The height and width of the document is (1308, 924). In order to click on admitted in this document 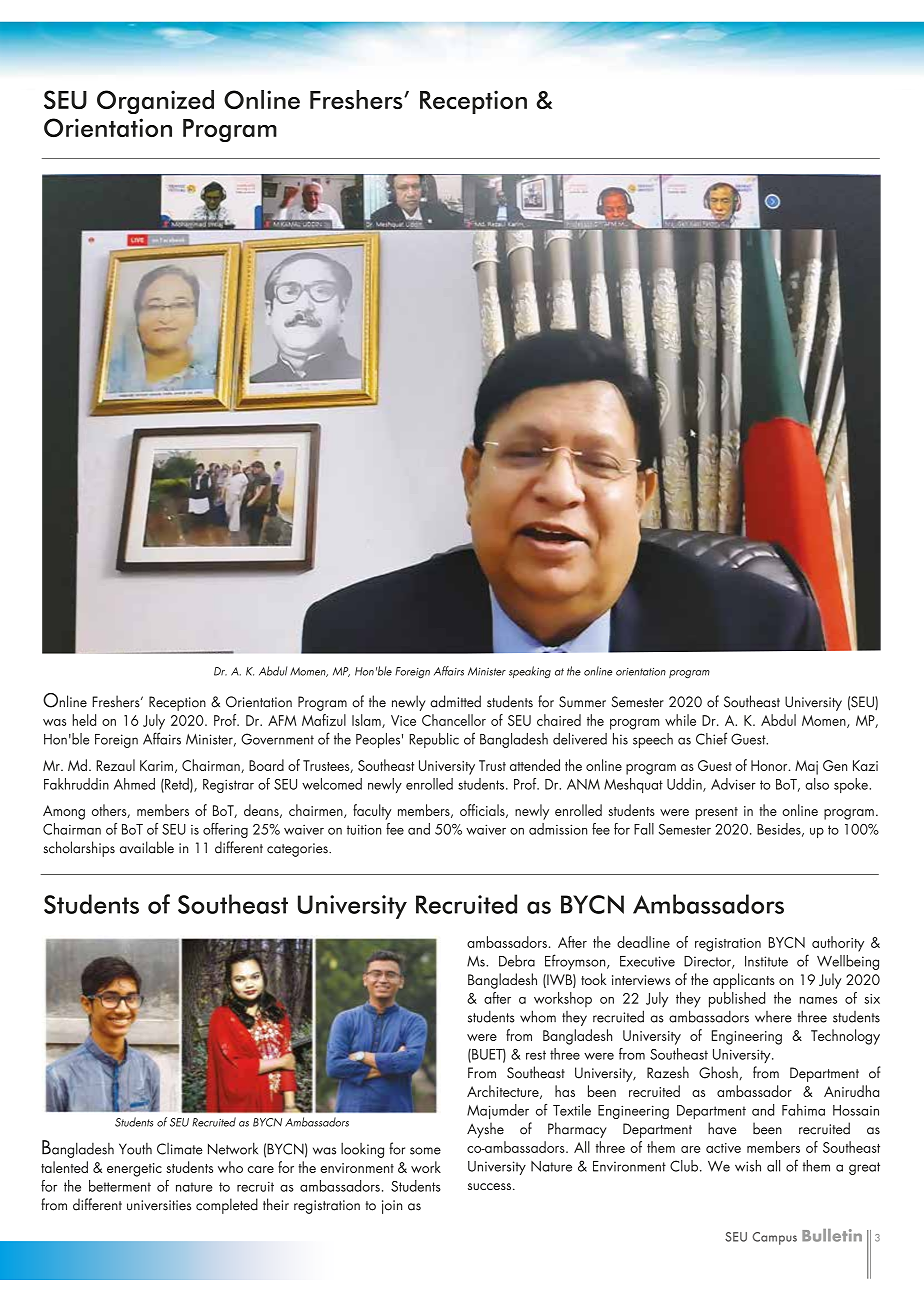, I will do `click(455, 701)`.
